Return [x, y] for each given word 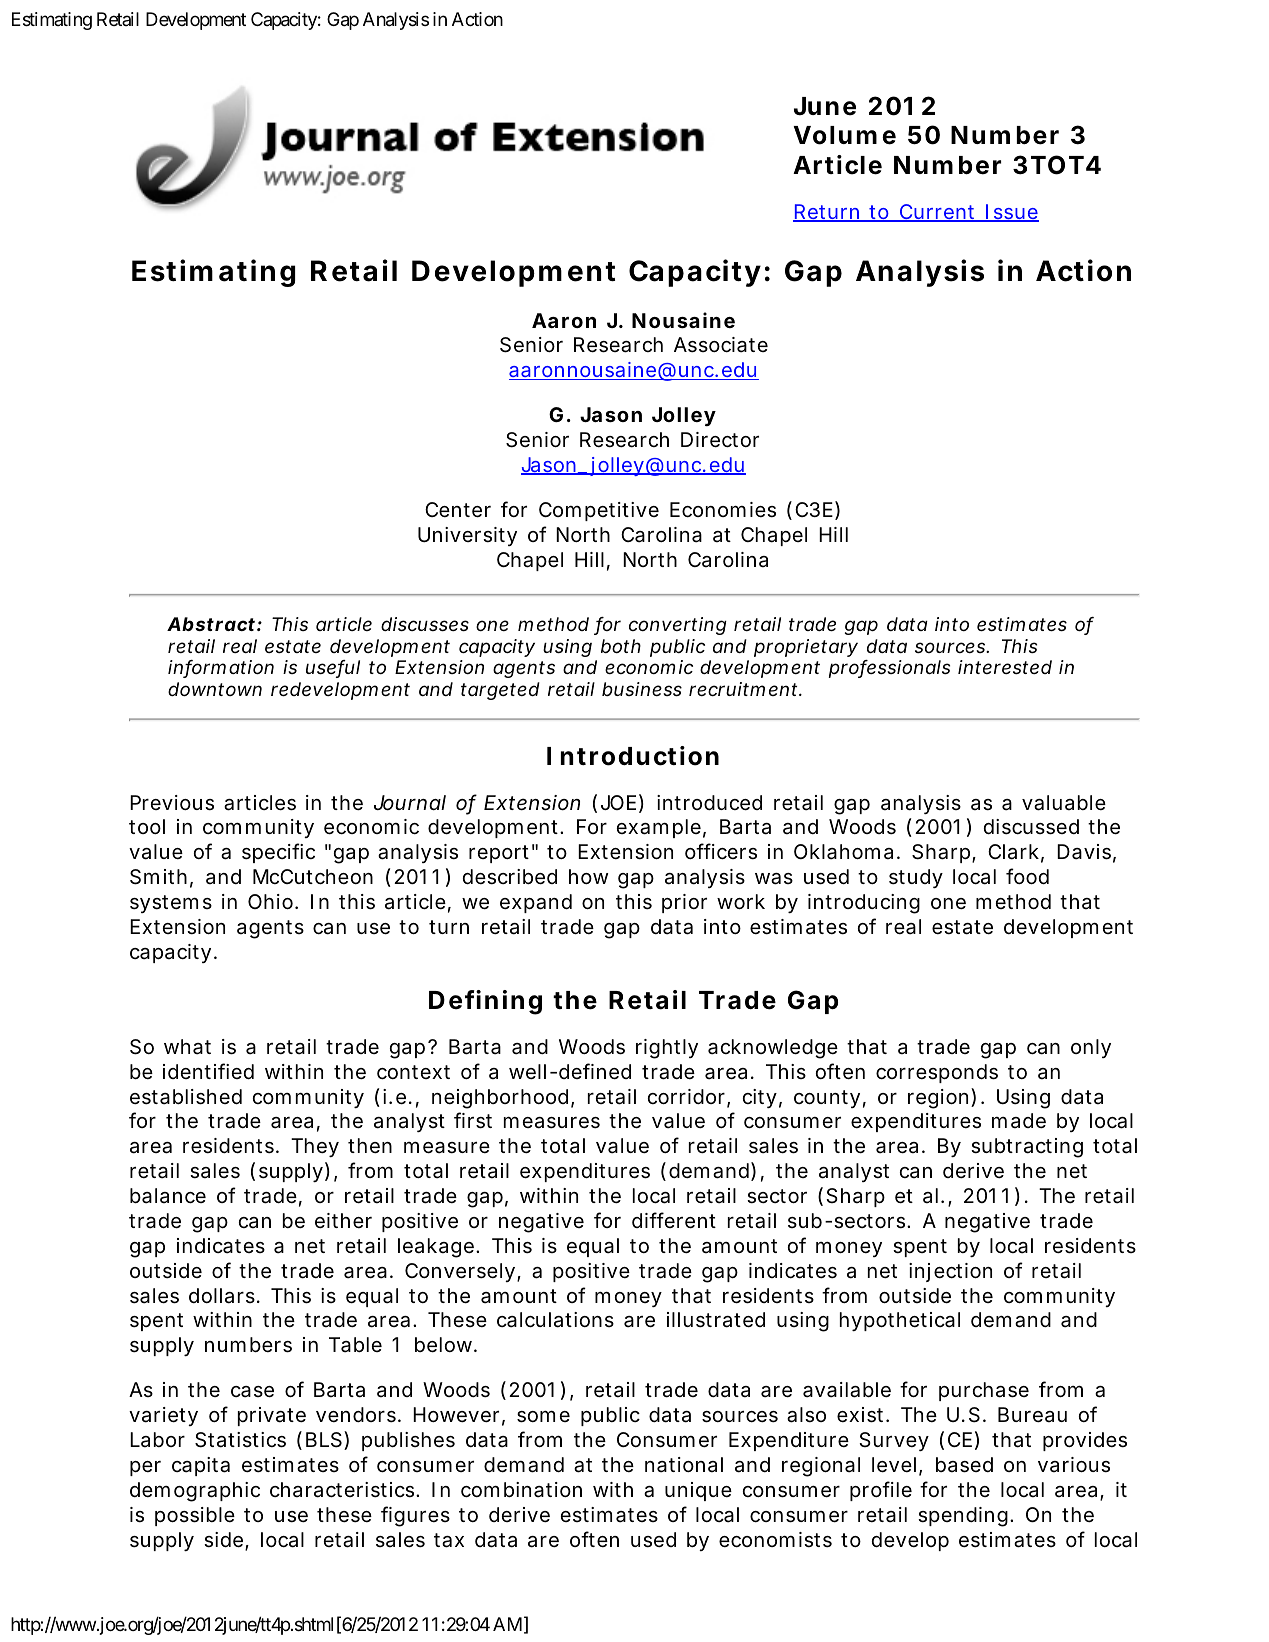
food [1027, 876]
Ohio [273, 901]
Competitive [599, 511]
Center [458, 510]
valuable [1064, 803]
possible [195, 1516]
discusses [425, 624]
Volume [844, 135]
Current [940, 213]
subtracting [1027, 1148]
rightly [667, 1049]
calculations [555, 1320]
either [343, 1220]
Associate [721, 345]
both [621, 646]
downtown [215, 689]
